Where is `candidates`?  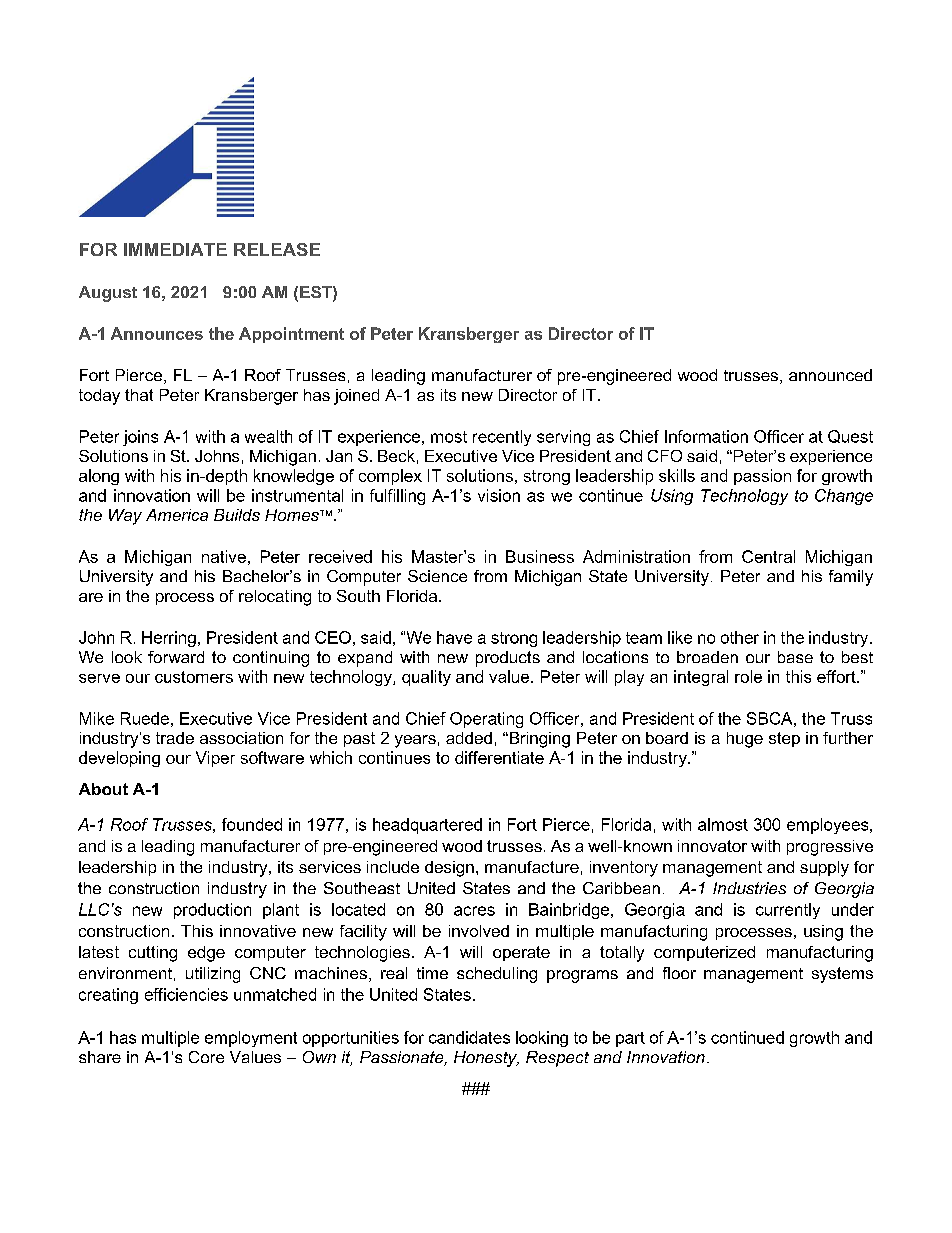 candidates is located at coordinates (469, 1037).
